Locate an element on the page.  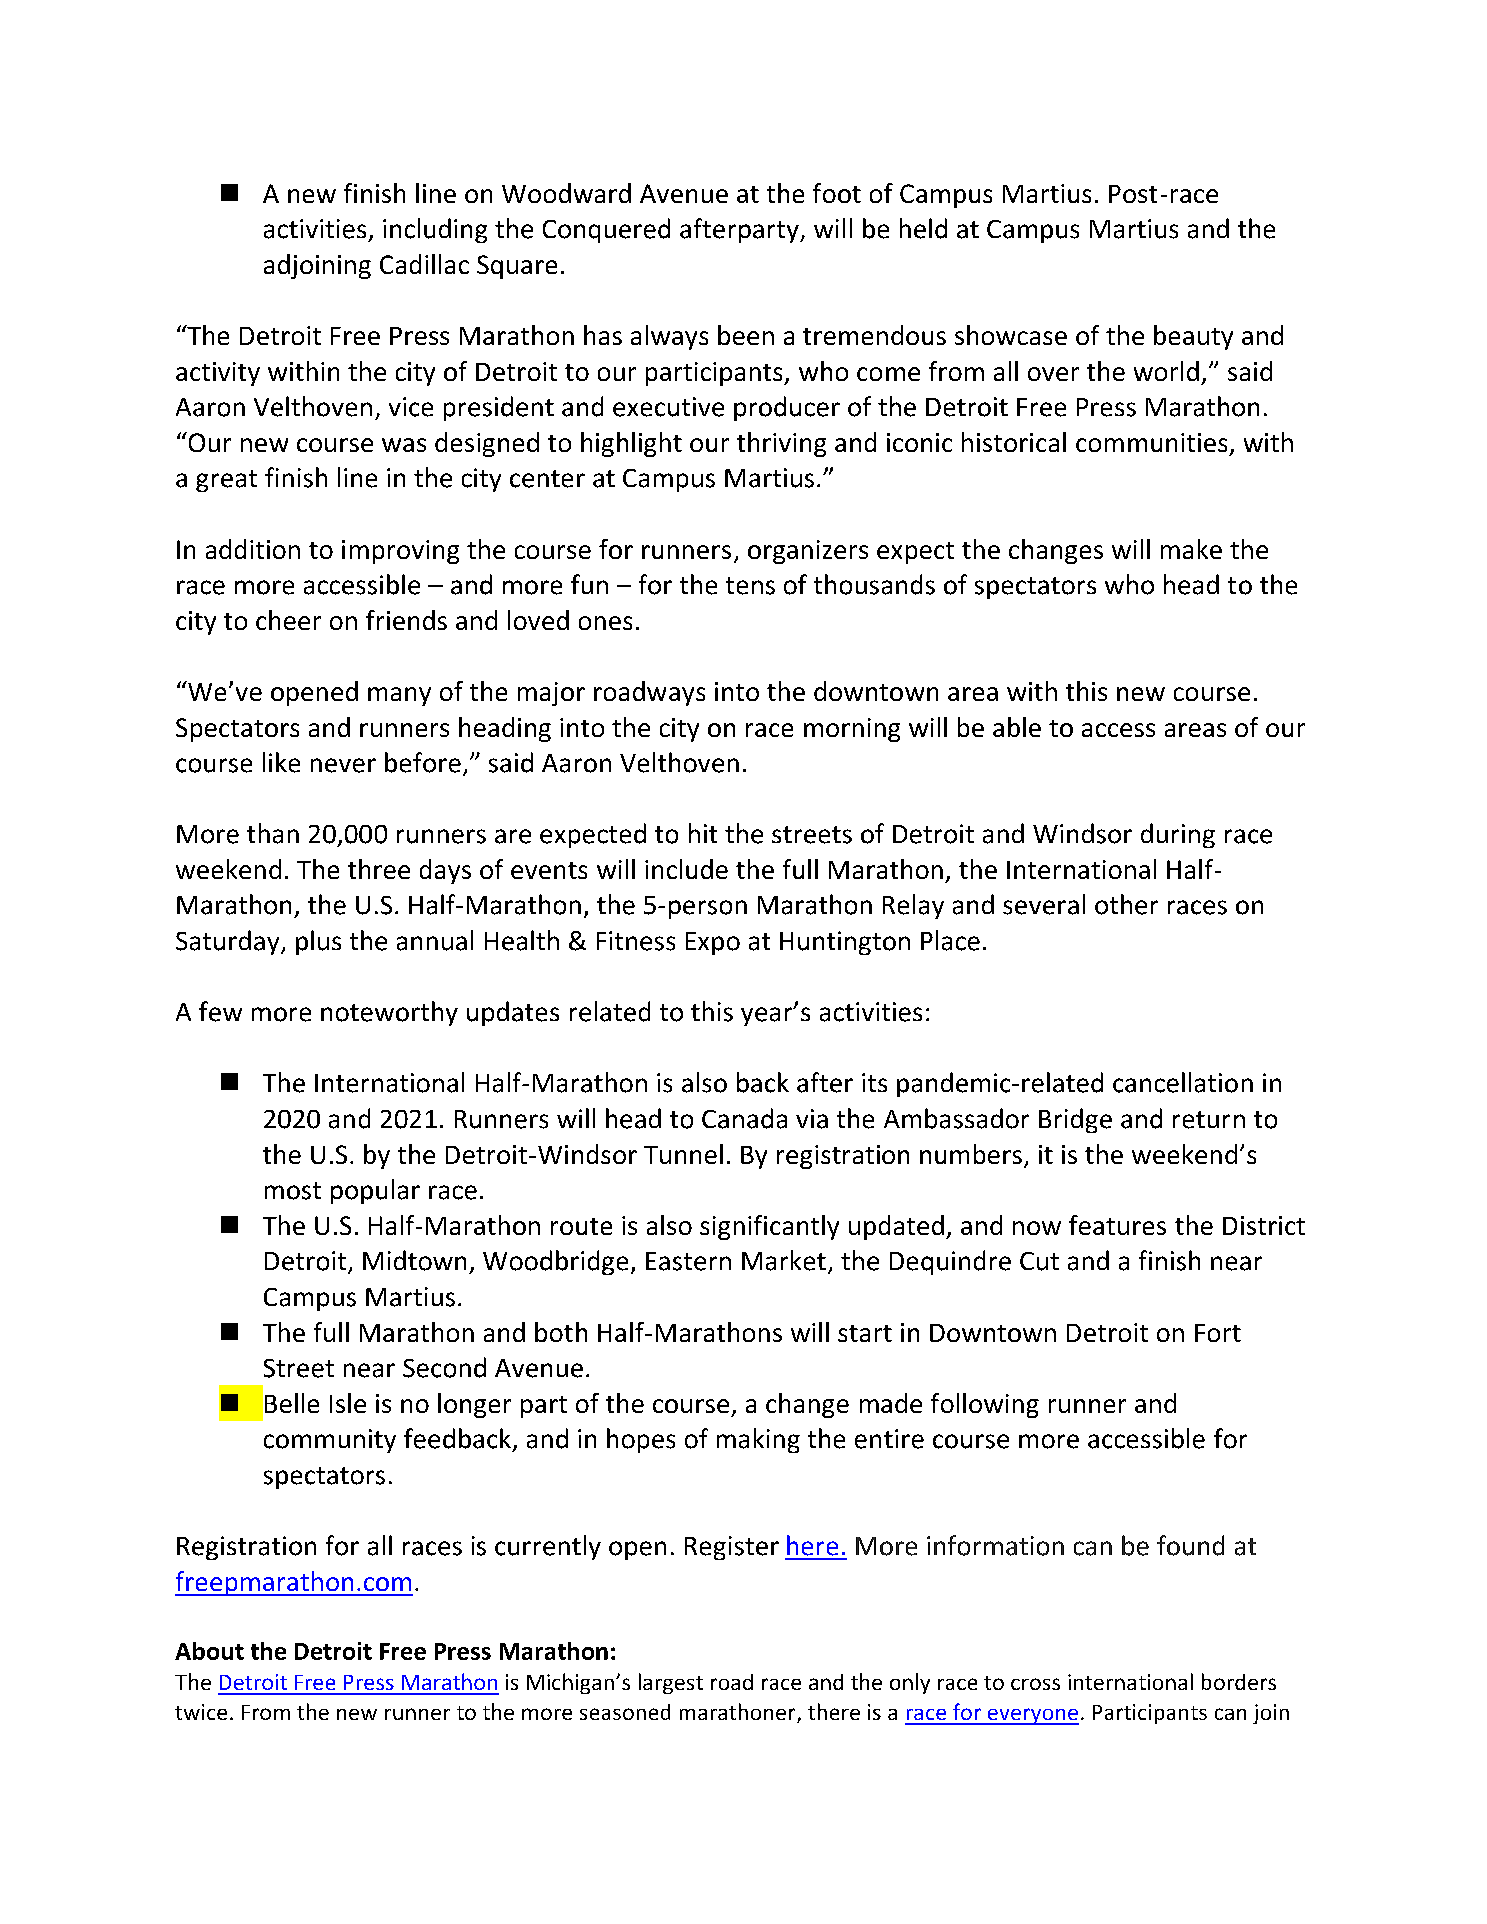
most is located at coordinates (293, 1191).
